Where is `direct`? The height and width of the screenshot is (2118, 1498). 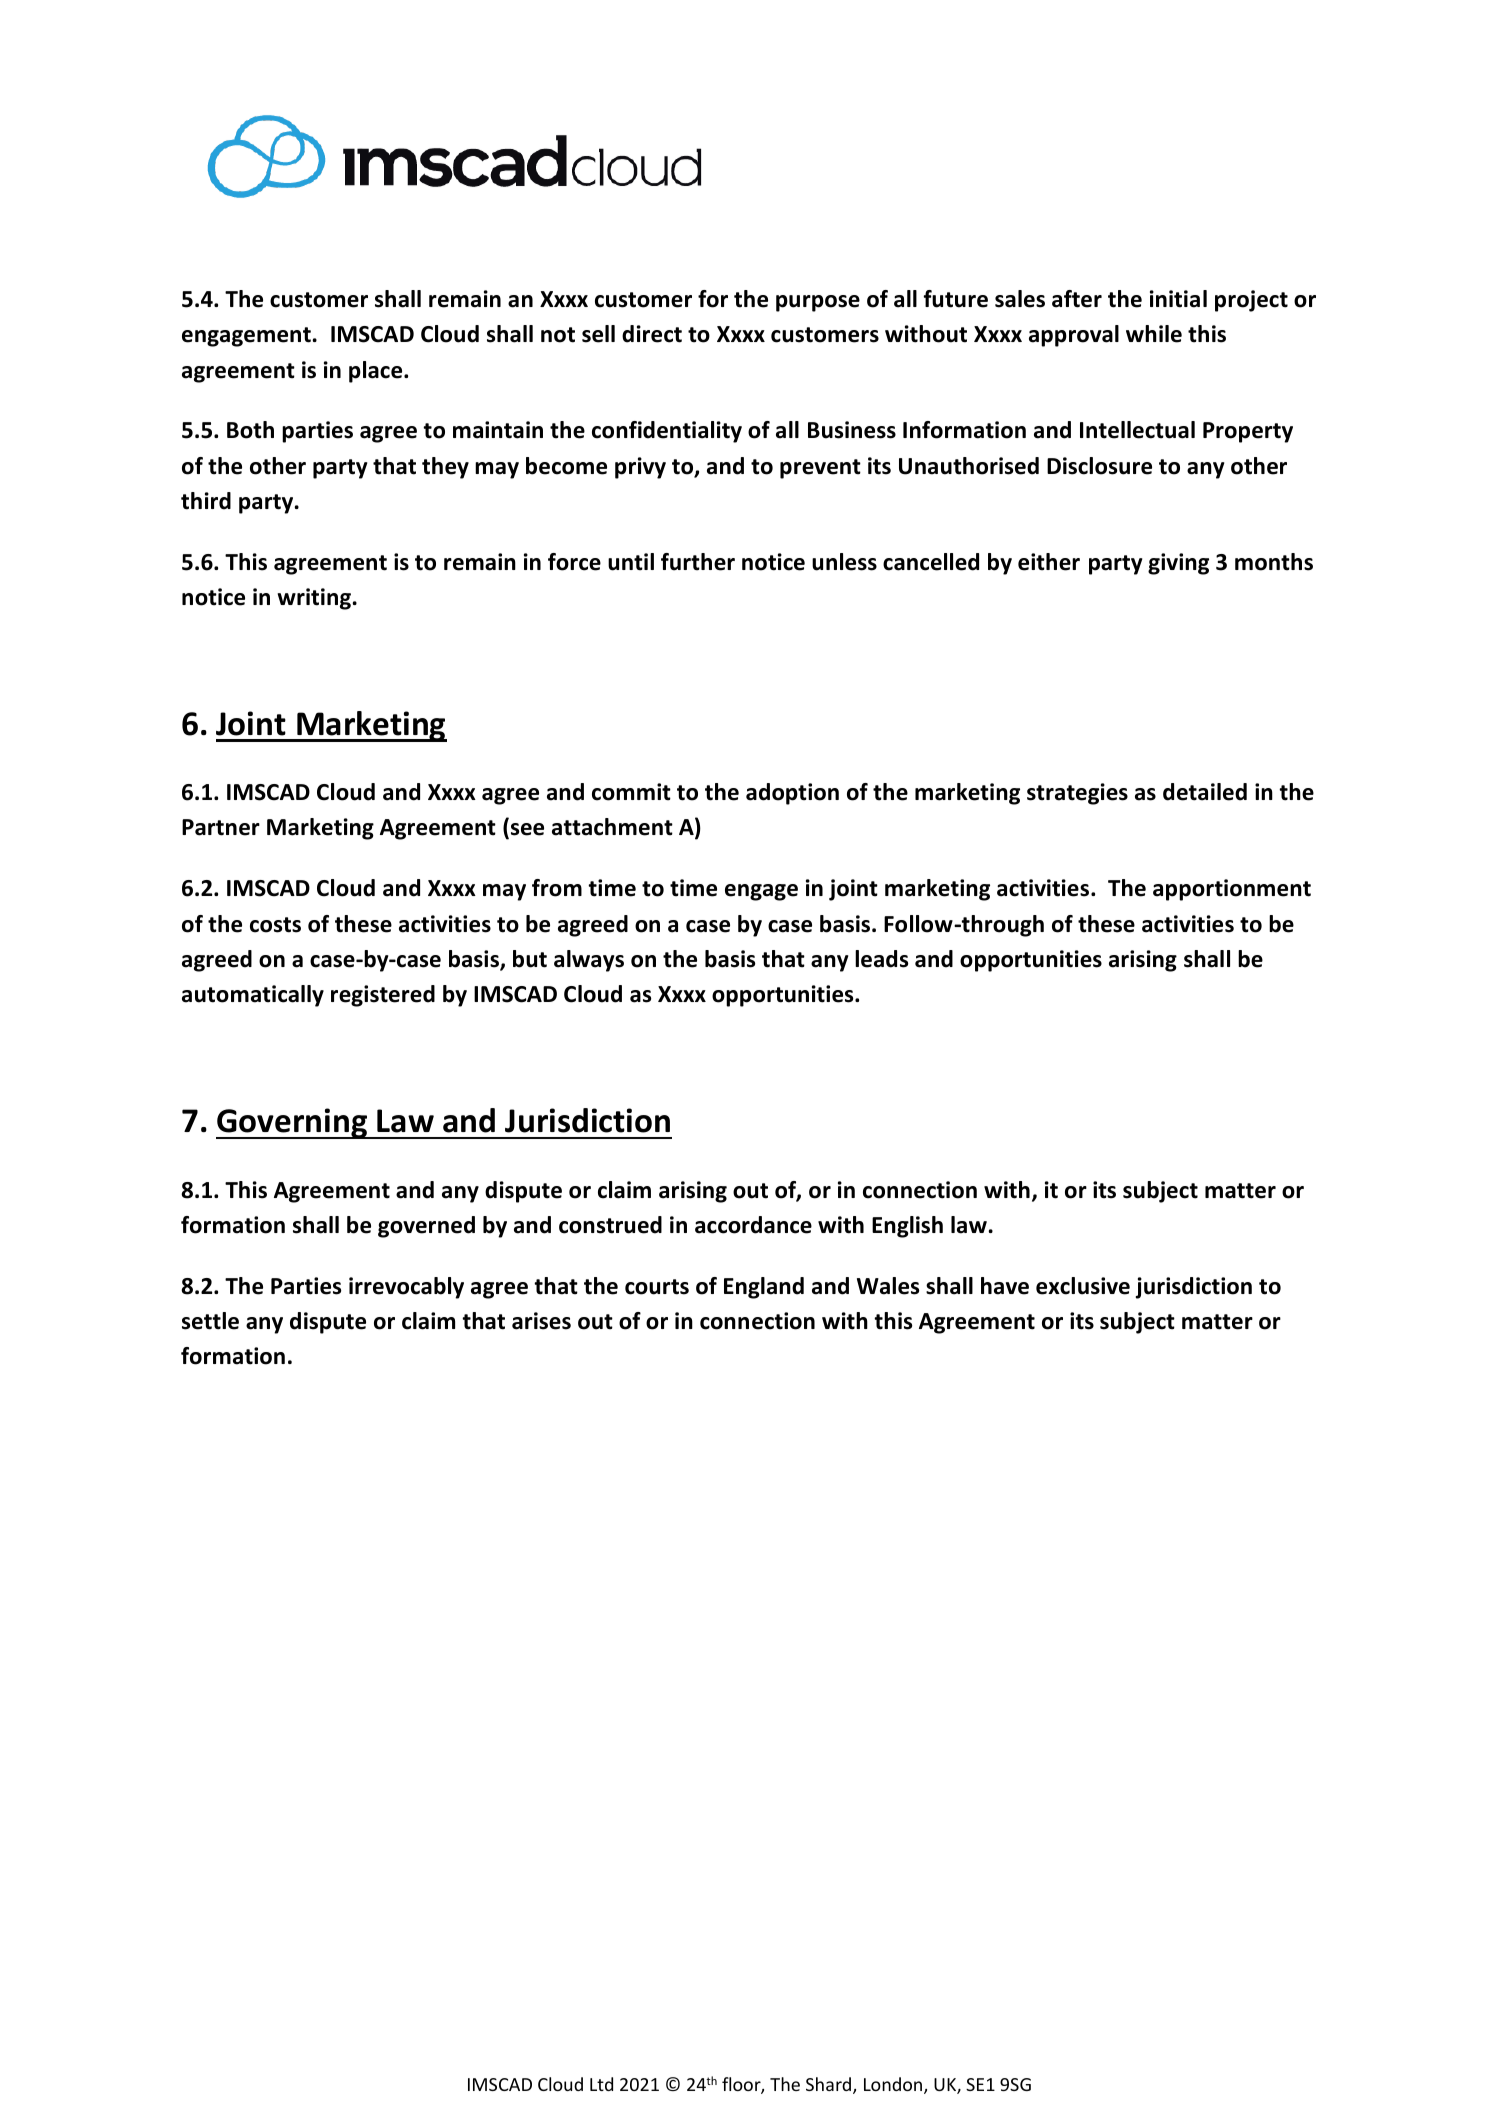 direct is located at coordinates (652, 334).
